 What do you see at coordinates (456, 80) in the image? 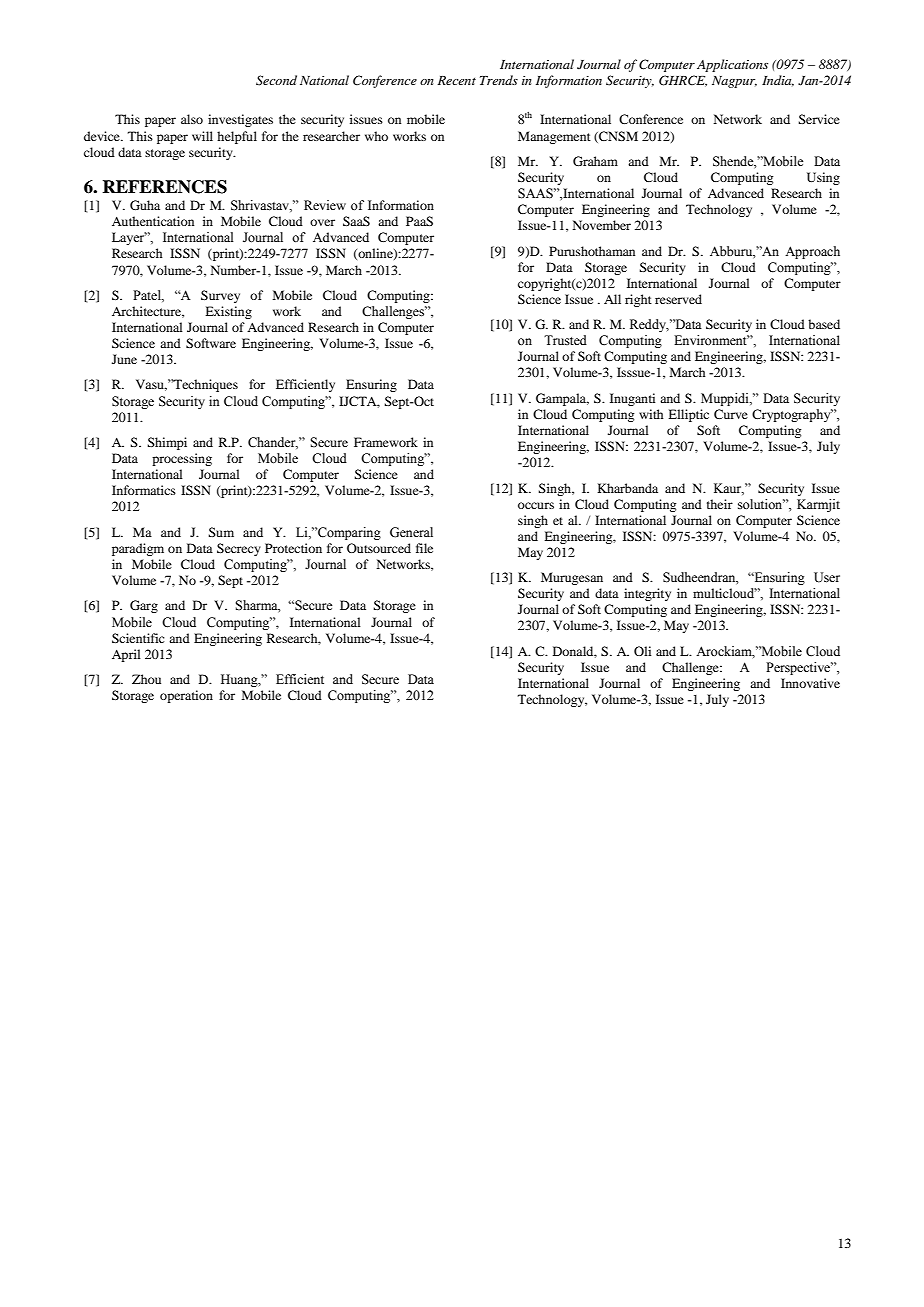
I see `Recent` at bounding box center [456, 80].
